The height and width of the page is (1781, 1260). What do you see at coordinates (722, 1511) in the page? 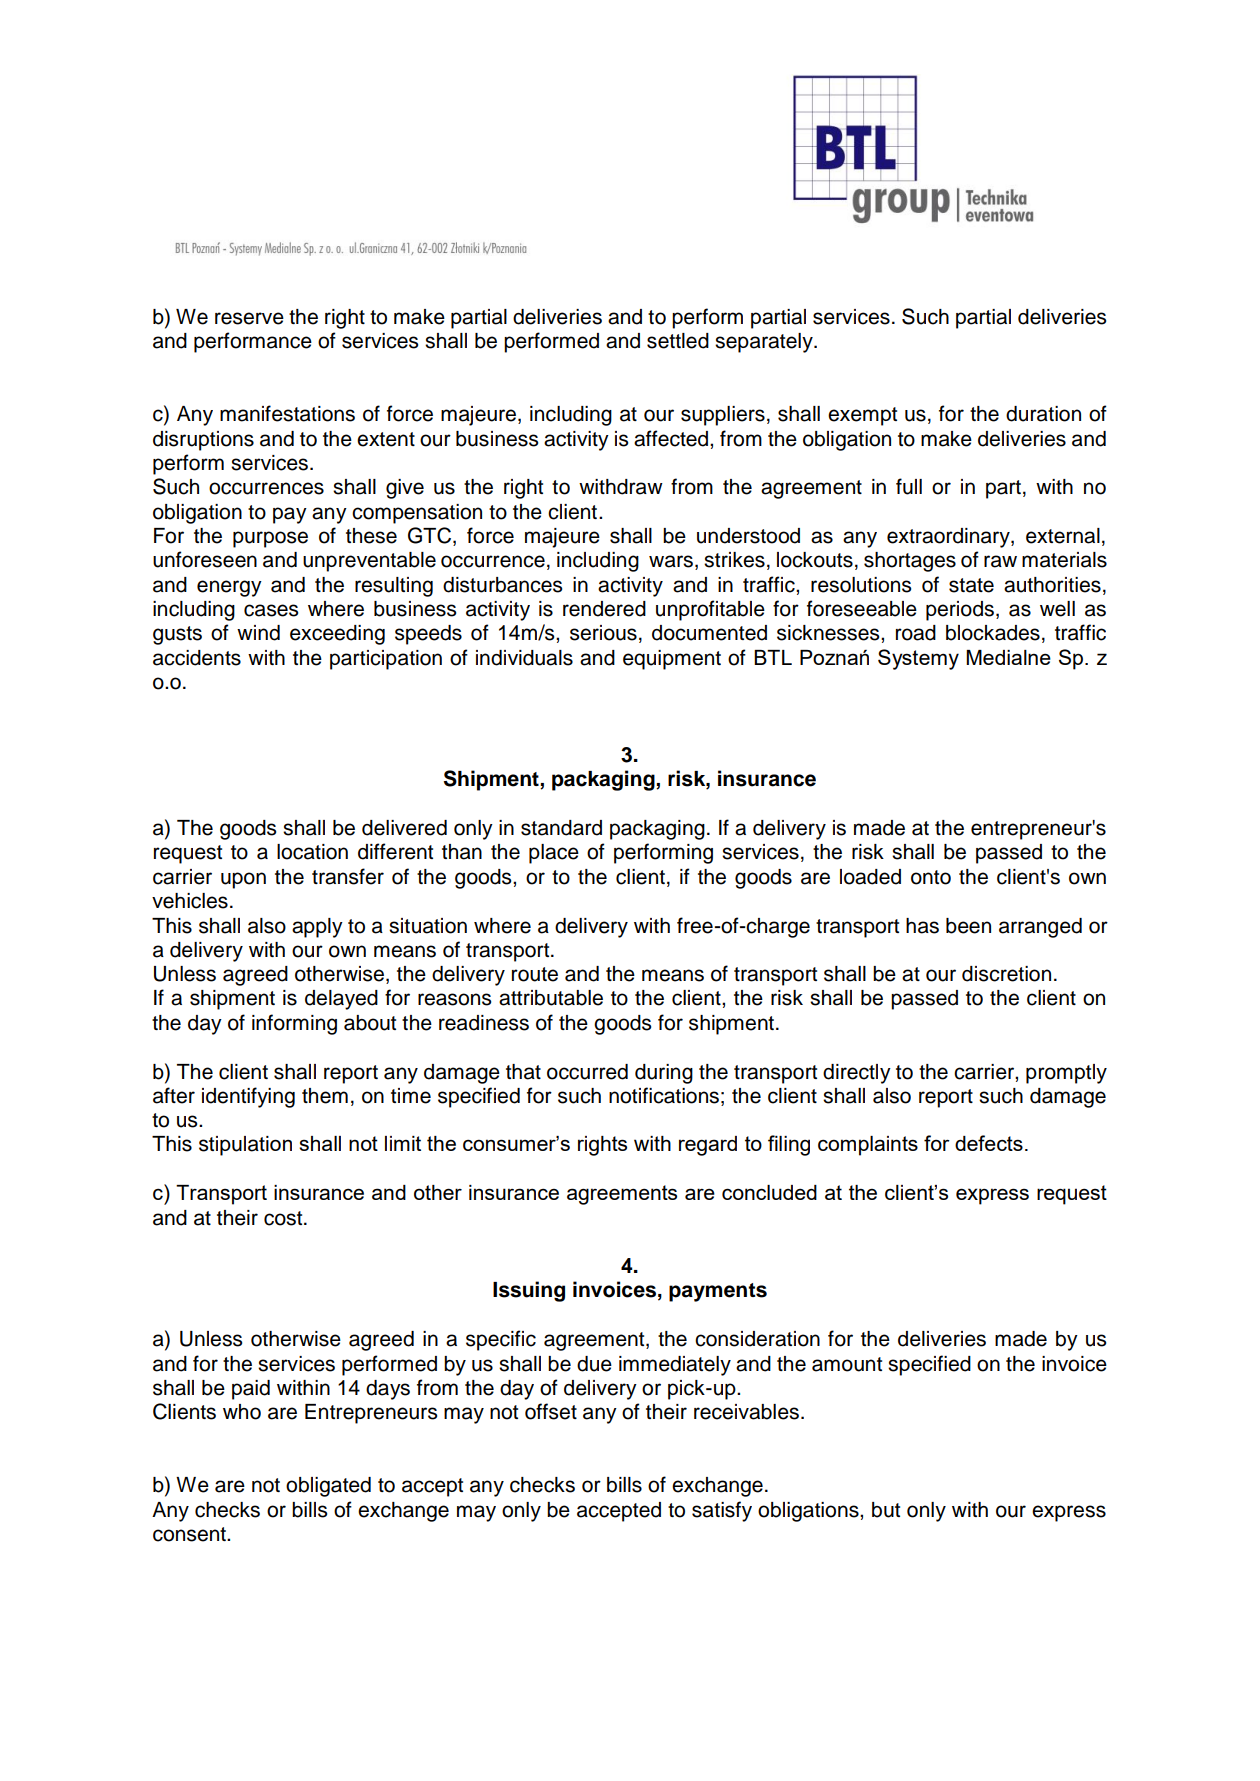
I see `satisfy` at bounding box center [722, 1511].
